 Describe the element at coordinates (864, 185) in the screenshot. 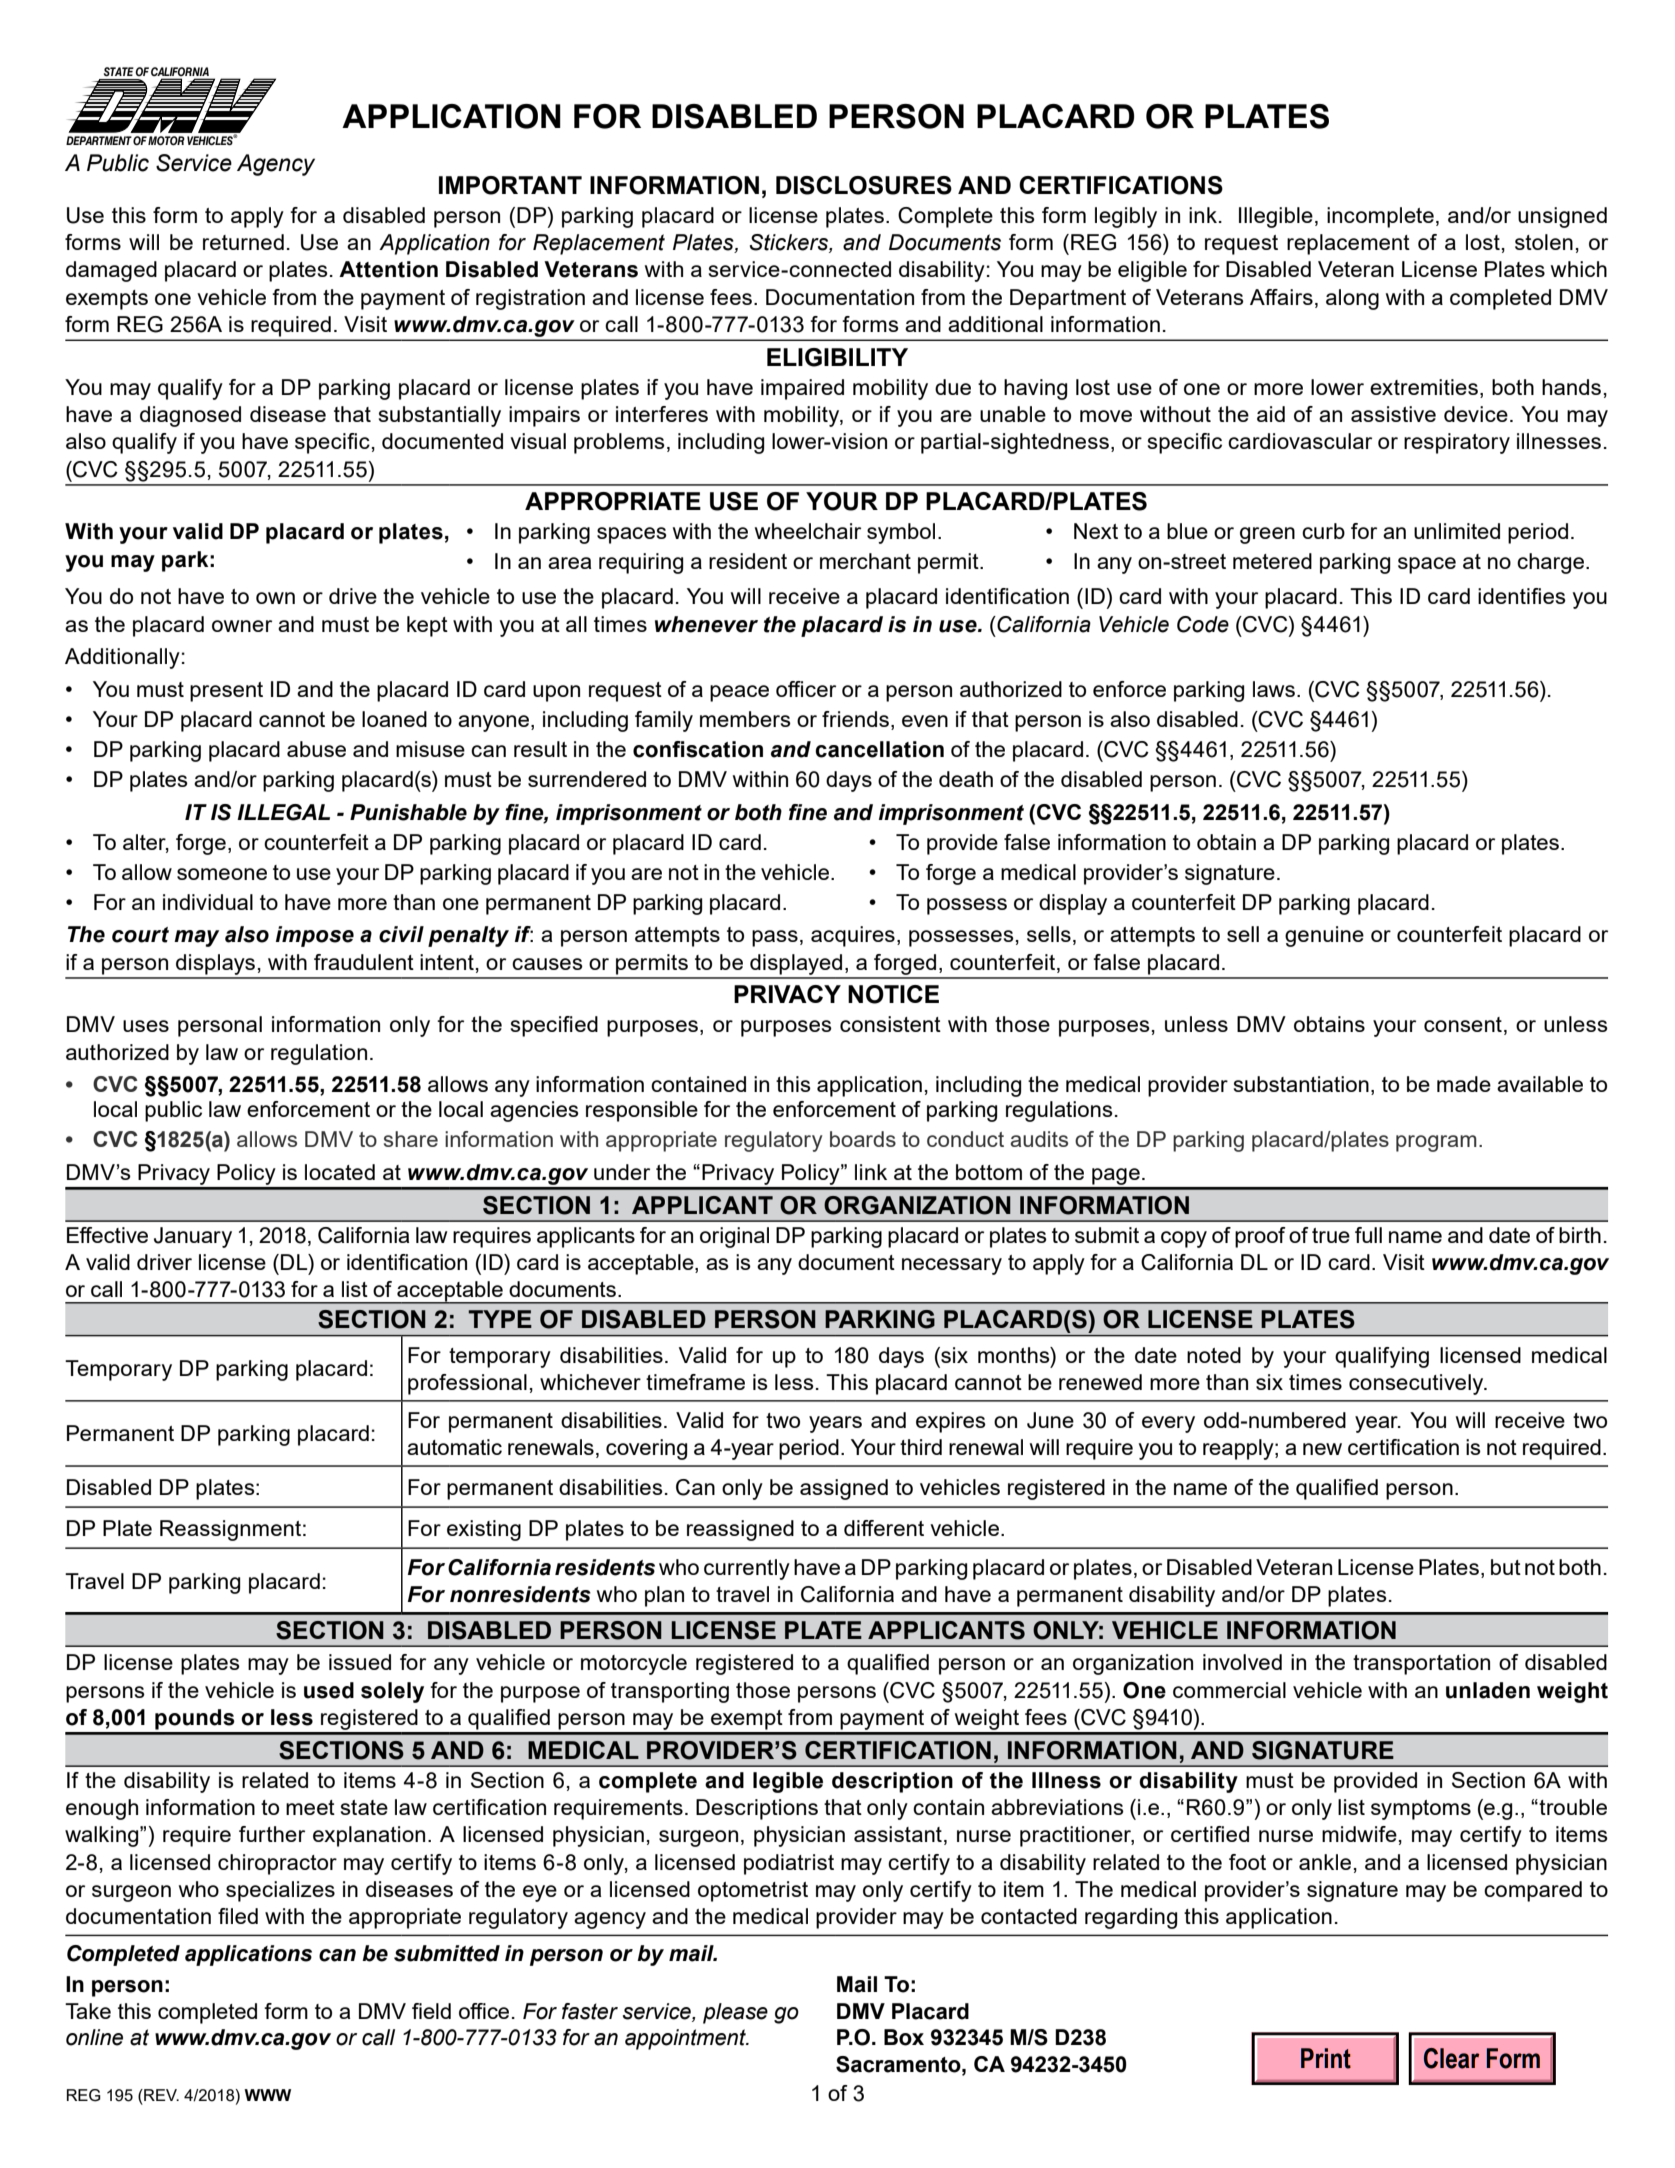

I see `DISCLOSURES` at that location.
